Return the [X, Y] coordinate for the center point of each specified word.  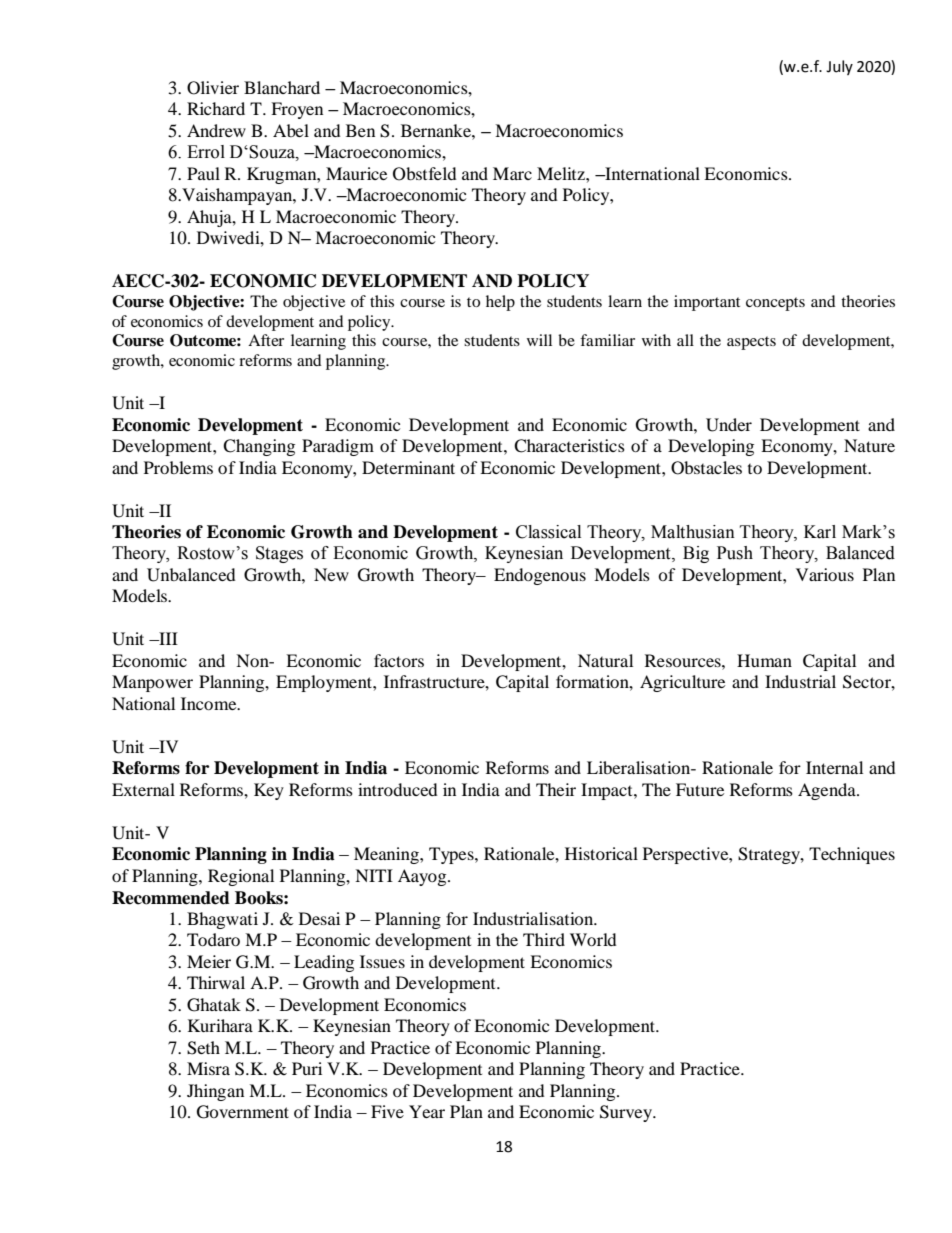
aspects [751, 343]
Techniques [852, 855]
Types [452, 855]
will [539, 340]
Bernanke [437, 130]
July [839, 67]
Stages [279, 554]
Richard [216, 108]
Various [825, 574]
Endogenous [540, 576]
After [266, 340]
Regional [241, 877]
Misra [208, 1068]
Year [427, 1111]
